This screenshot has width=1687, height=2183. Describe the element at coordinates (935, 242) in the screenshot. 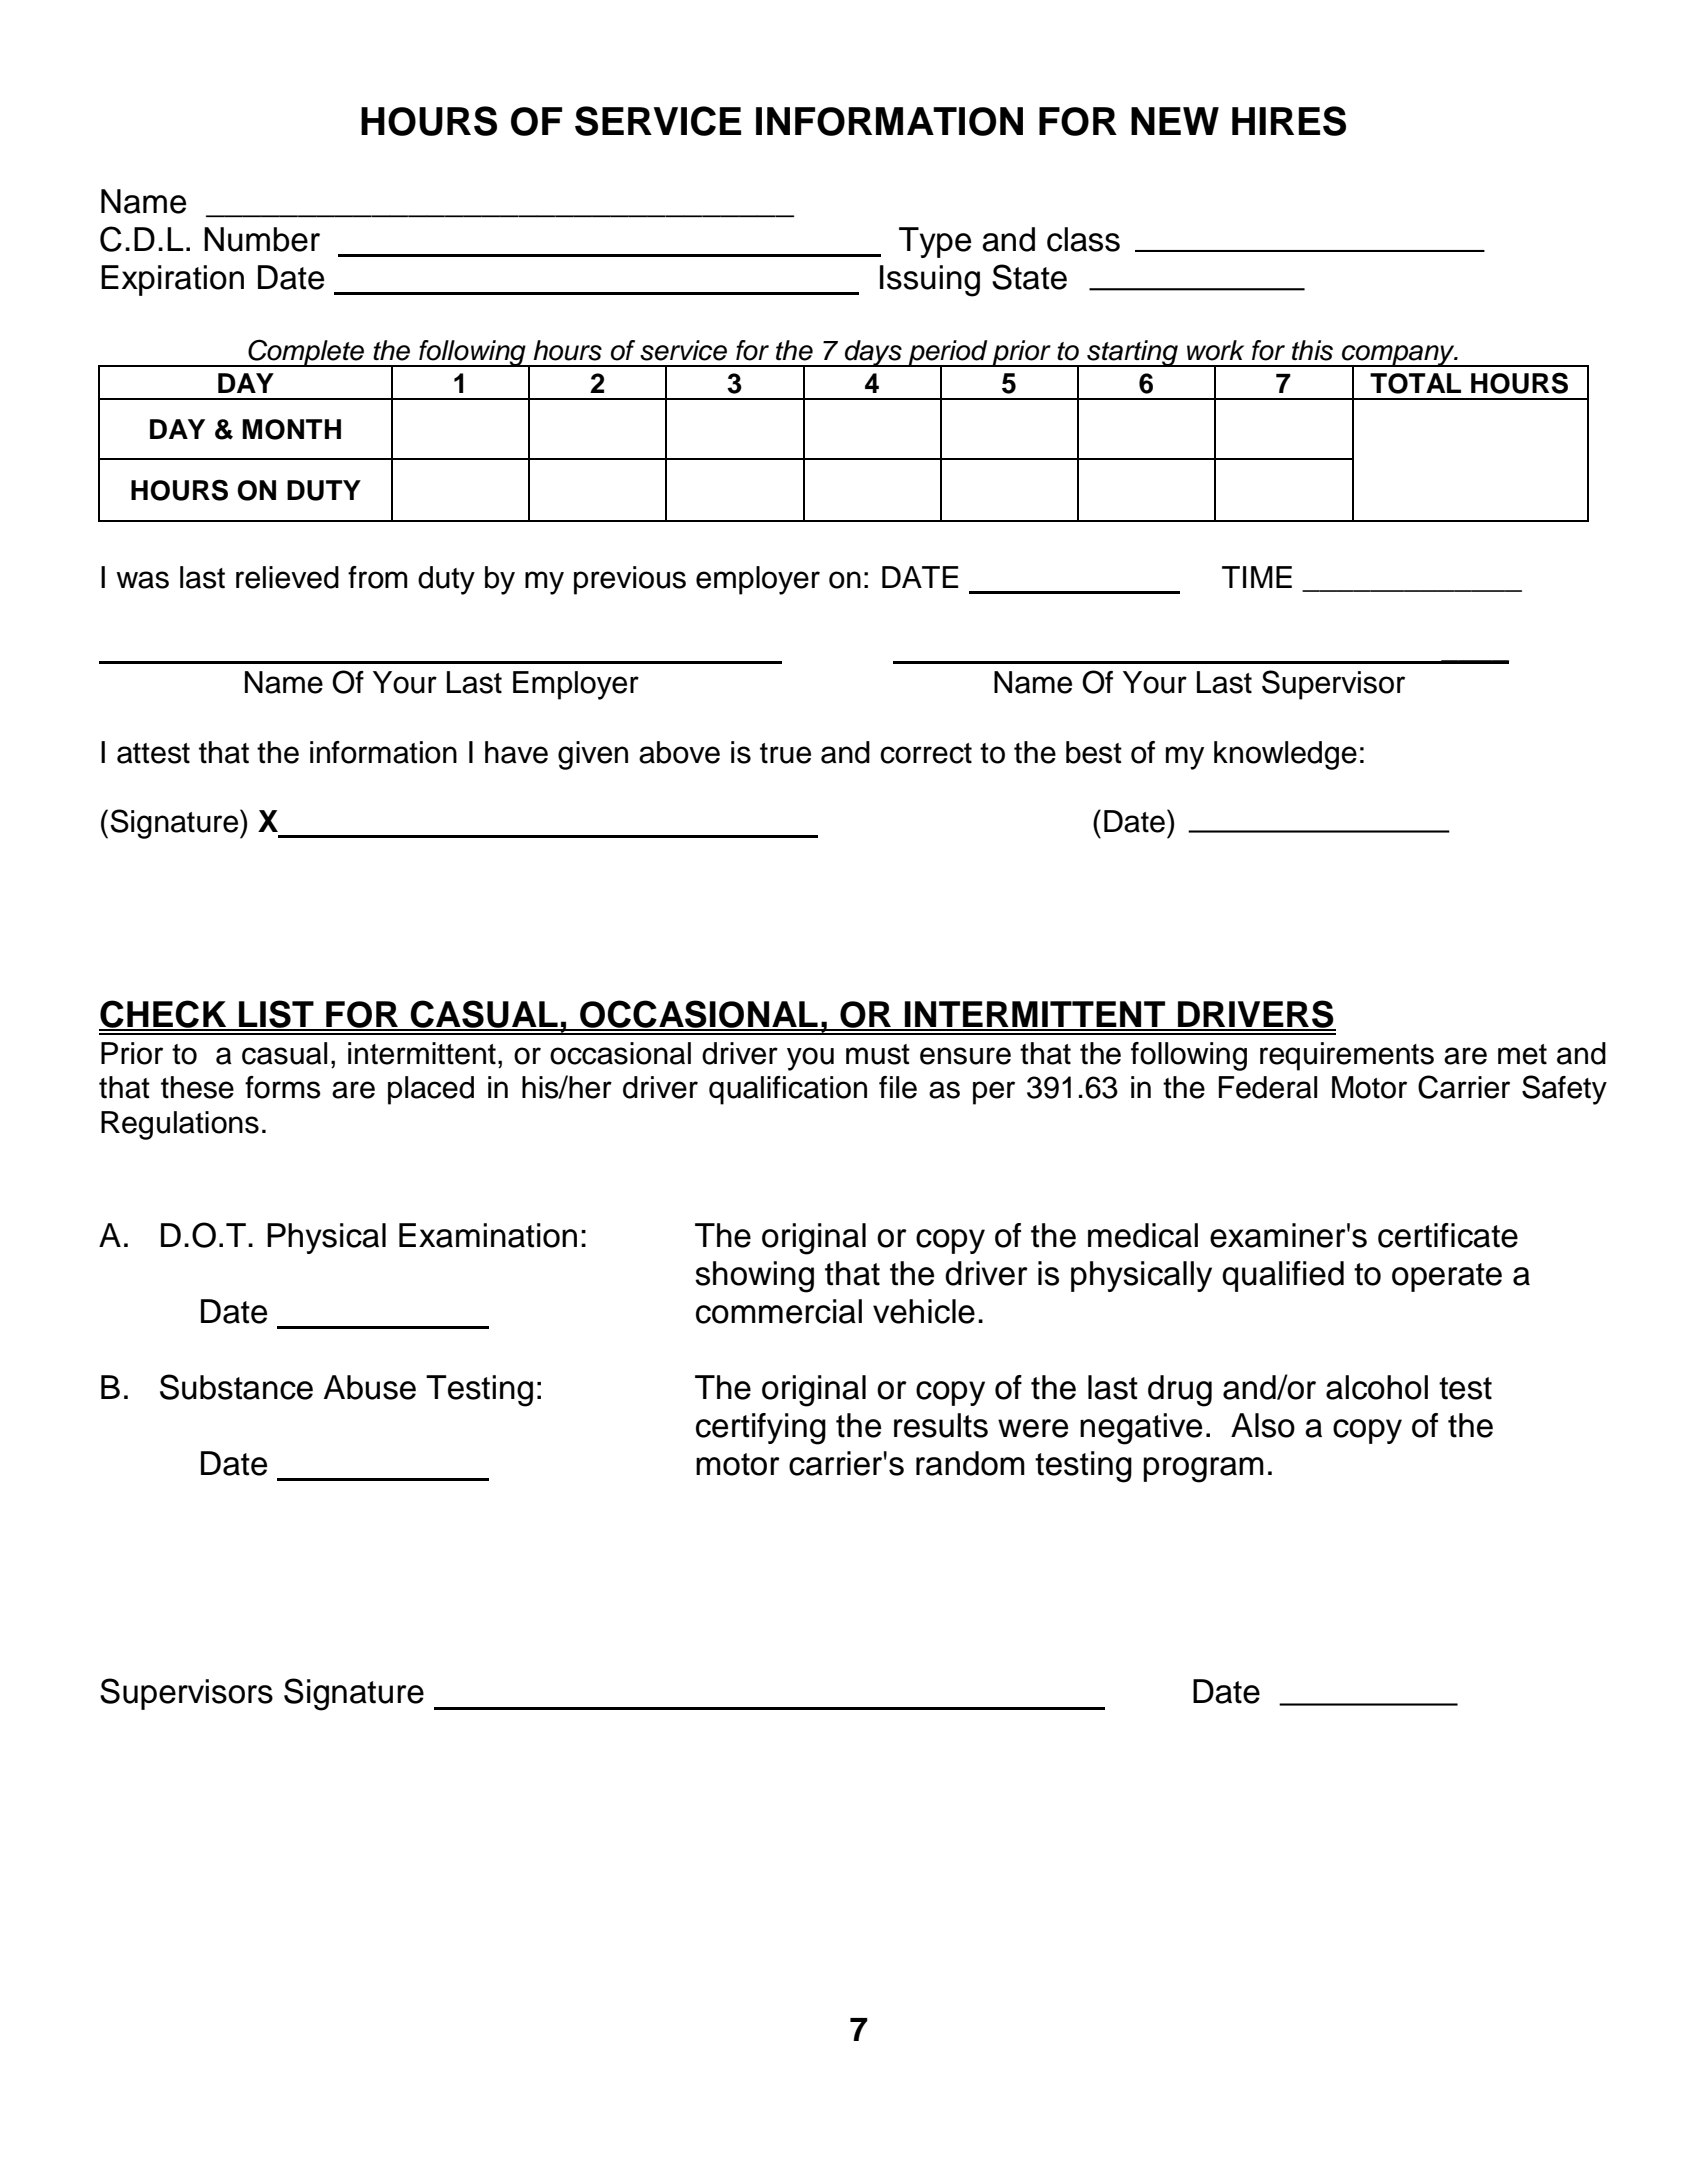

I see `Type` at that location.
